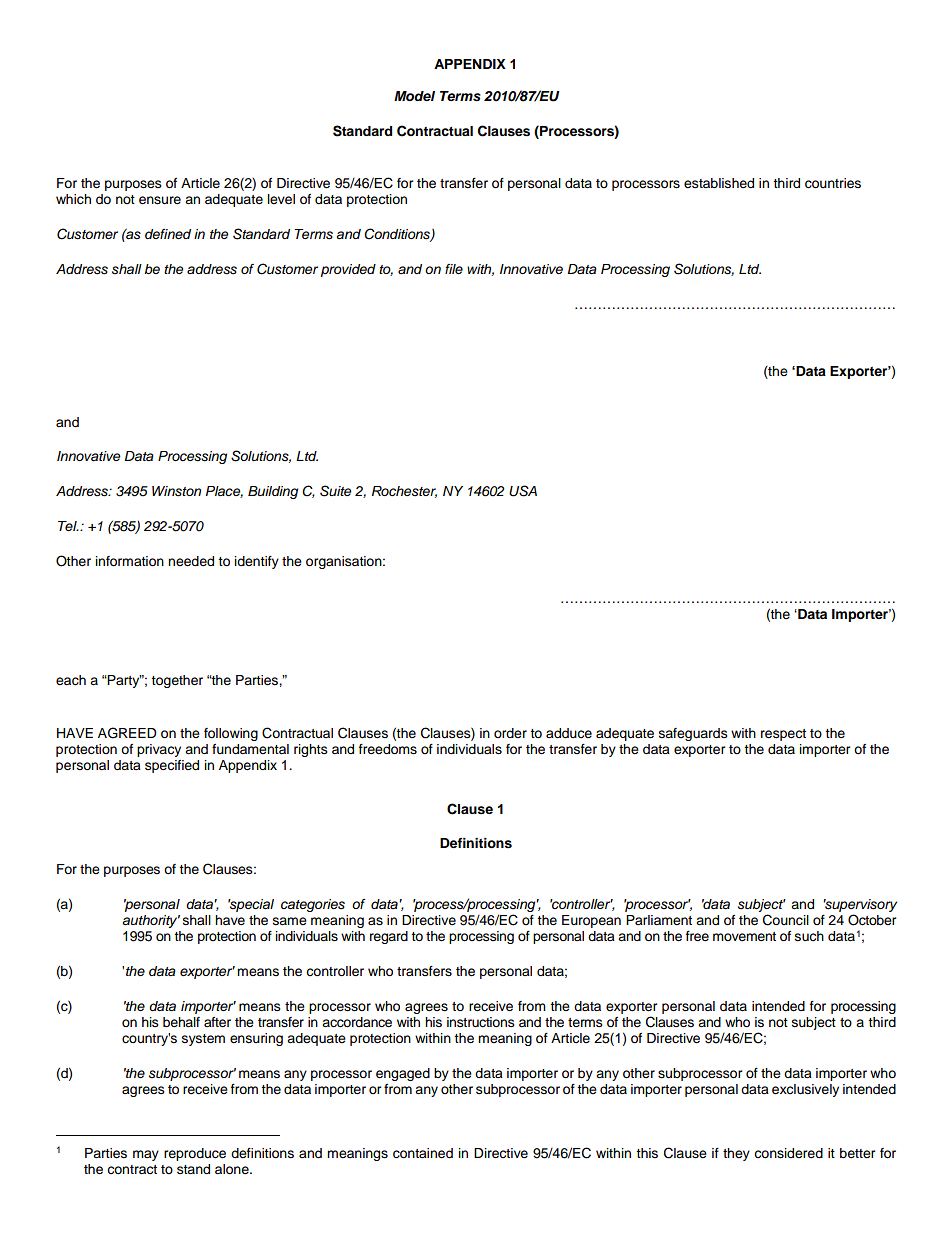 The image size is (952, 1233). I want to click on contained, so click(423, 1153).
